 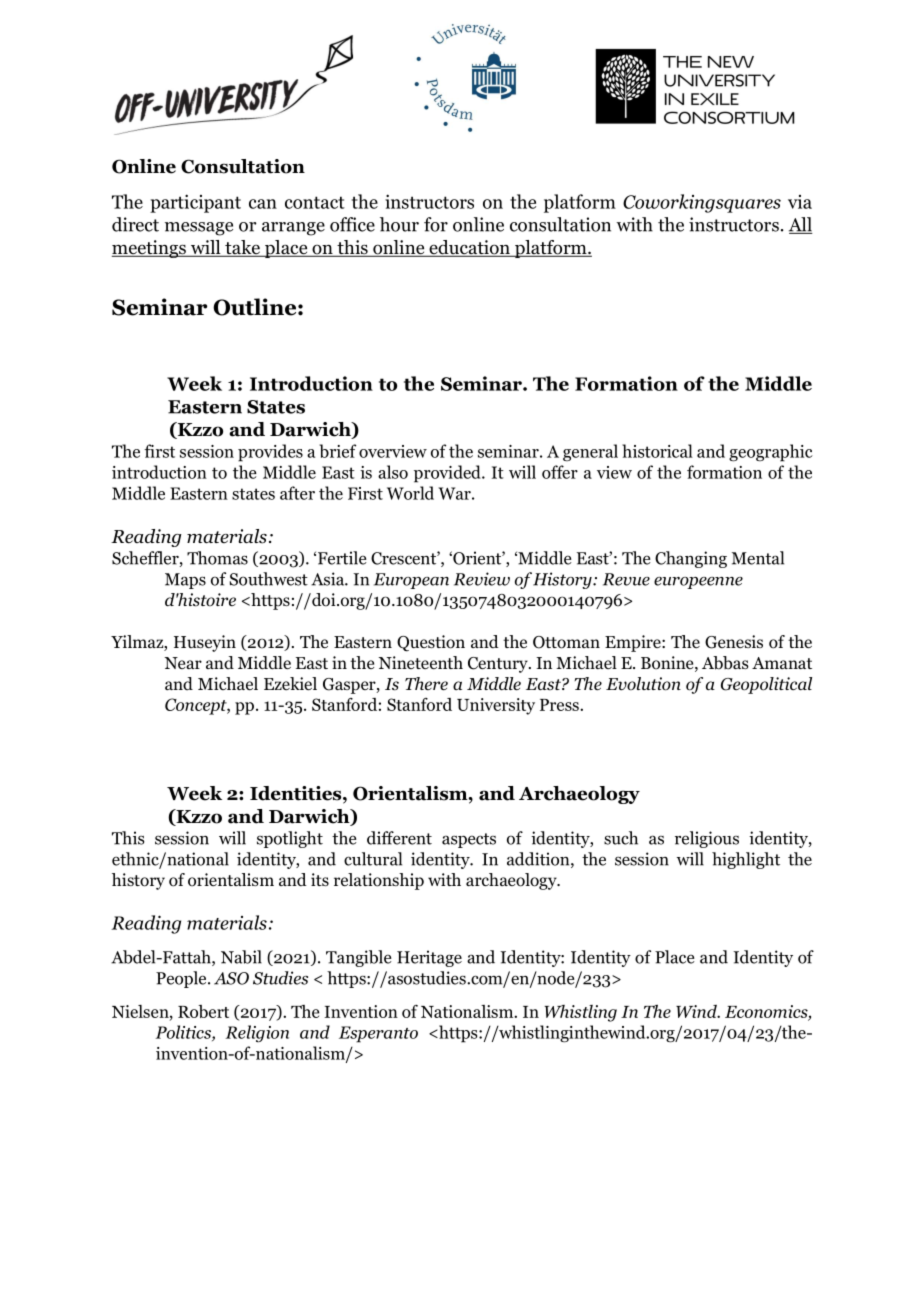 What do you see at coordinates (734, 642) in the screenshot?
I see `Genesis` at bounding box center [734, 642].
